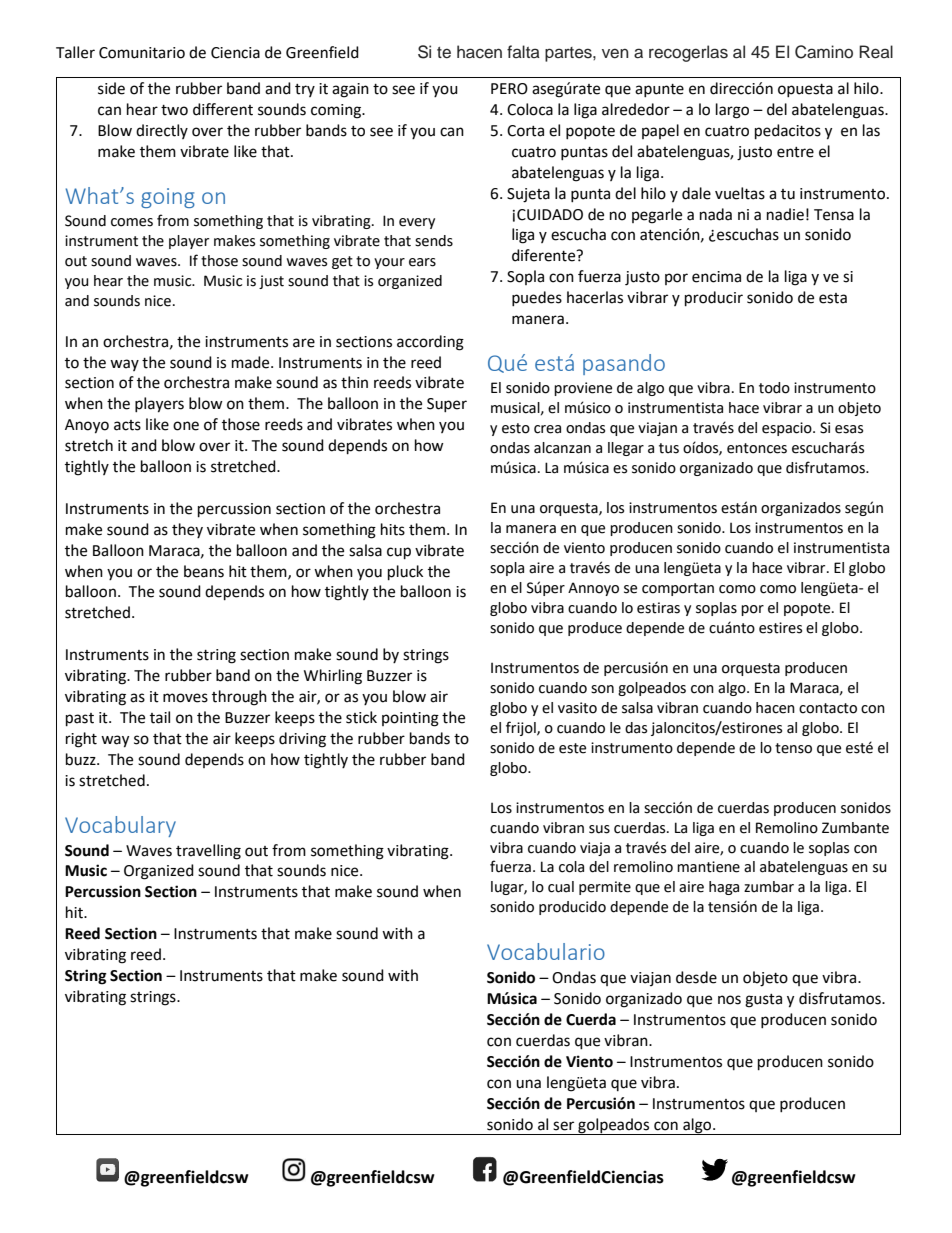 The width and height of the document is (952, 1233). What do you see at coordinates (724, 888) in the document?
I see `haga` at bounding box center [724, 888].
